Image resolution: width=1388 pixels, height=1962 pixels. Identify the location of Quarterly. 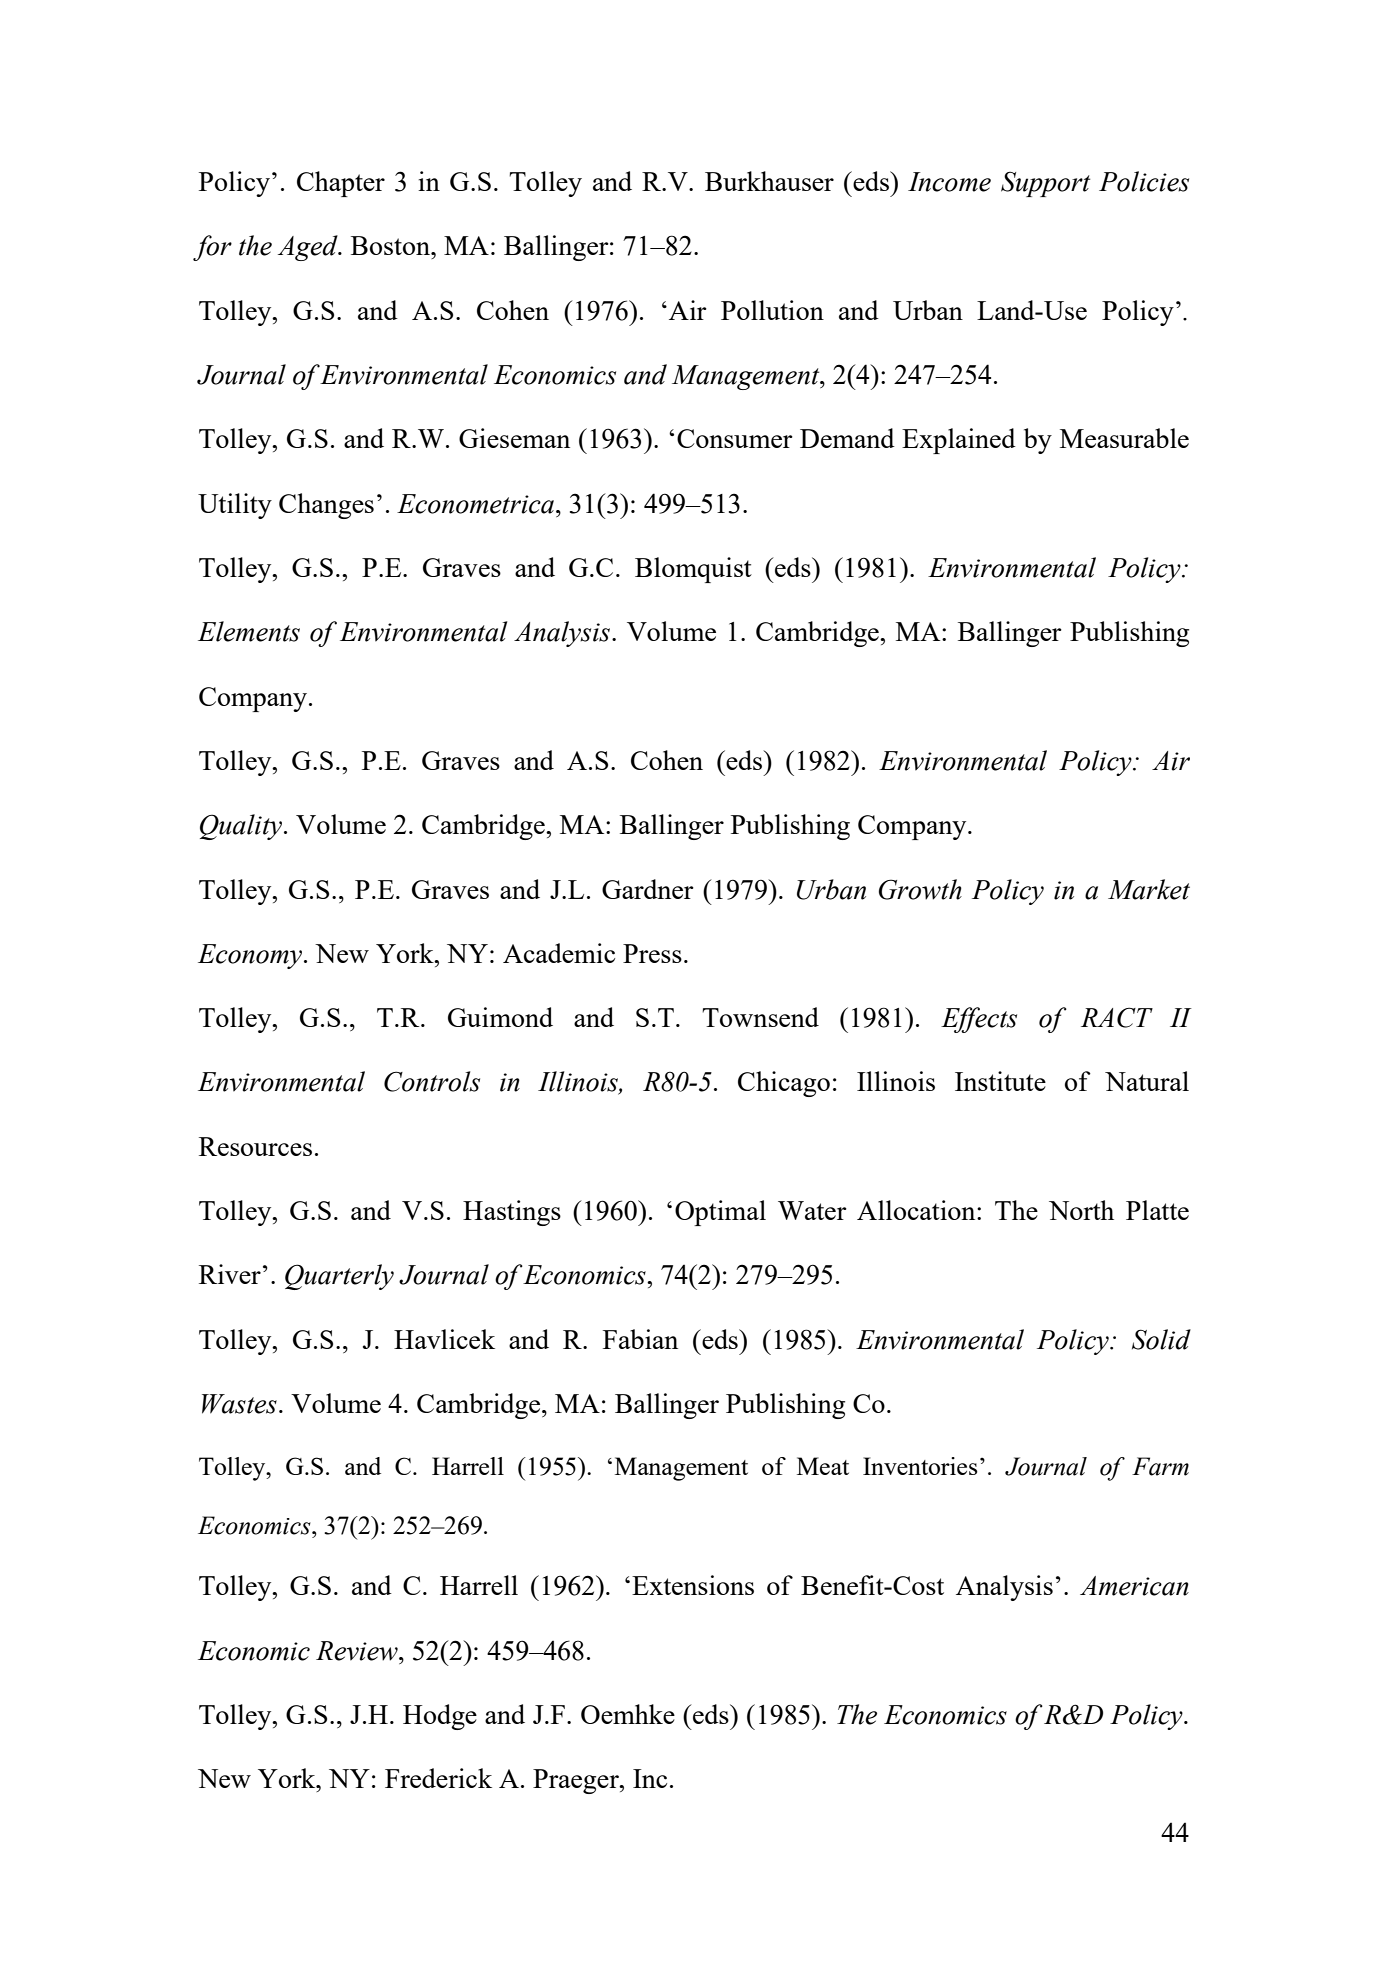
(339, 1277).
